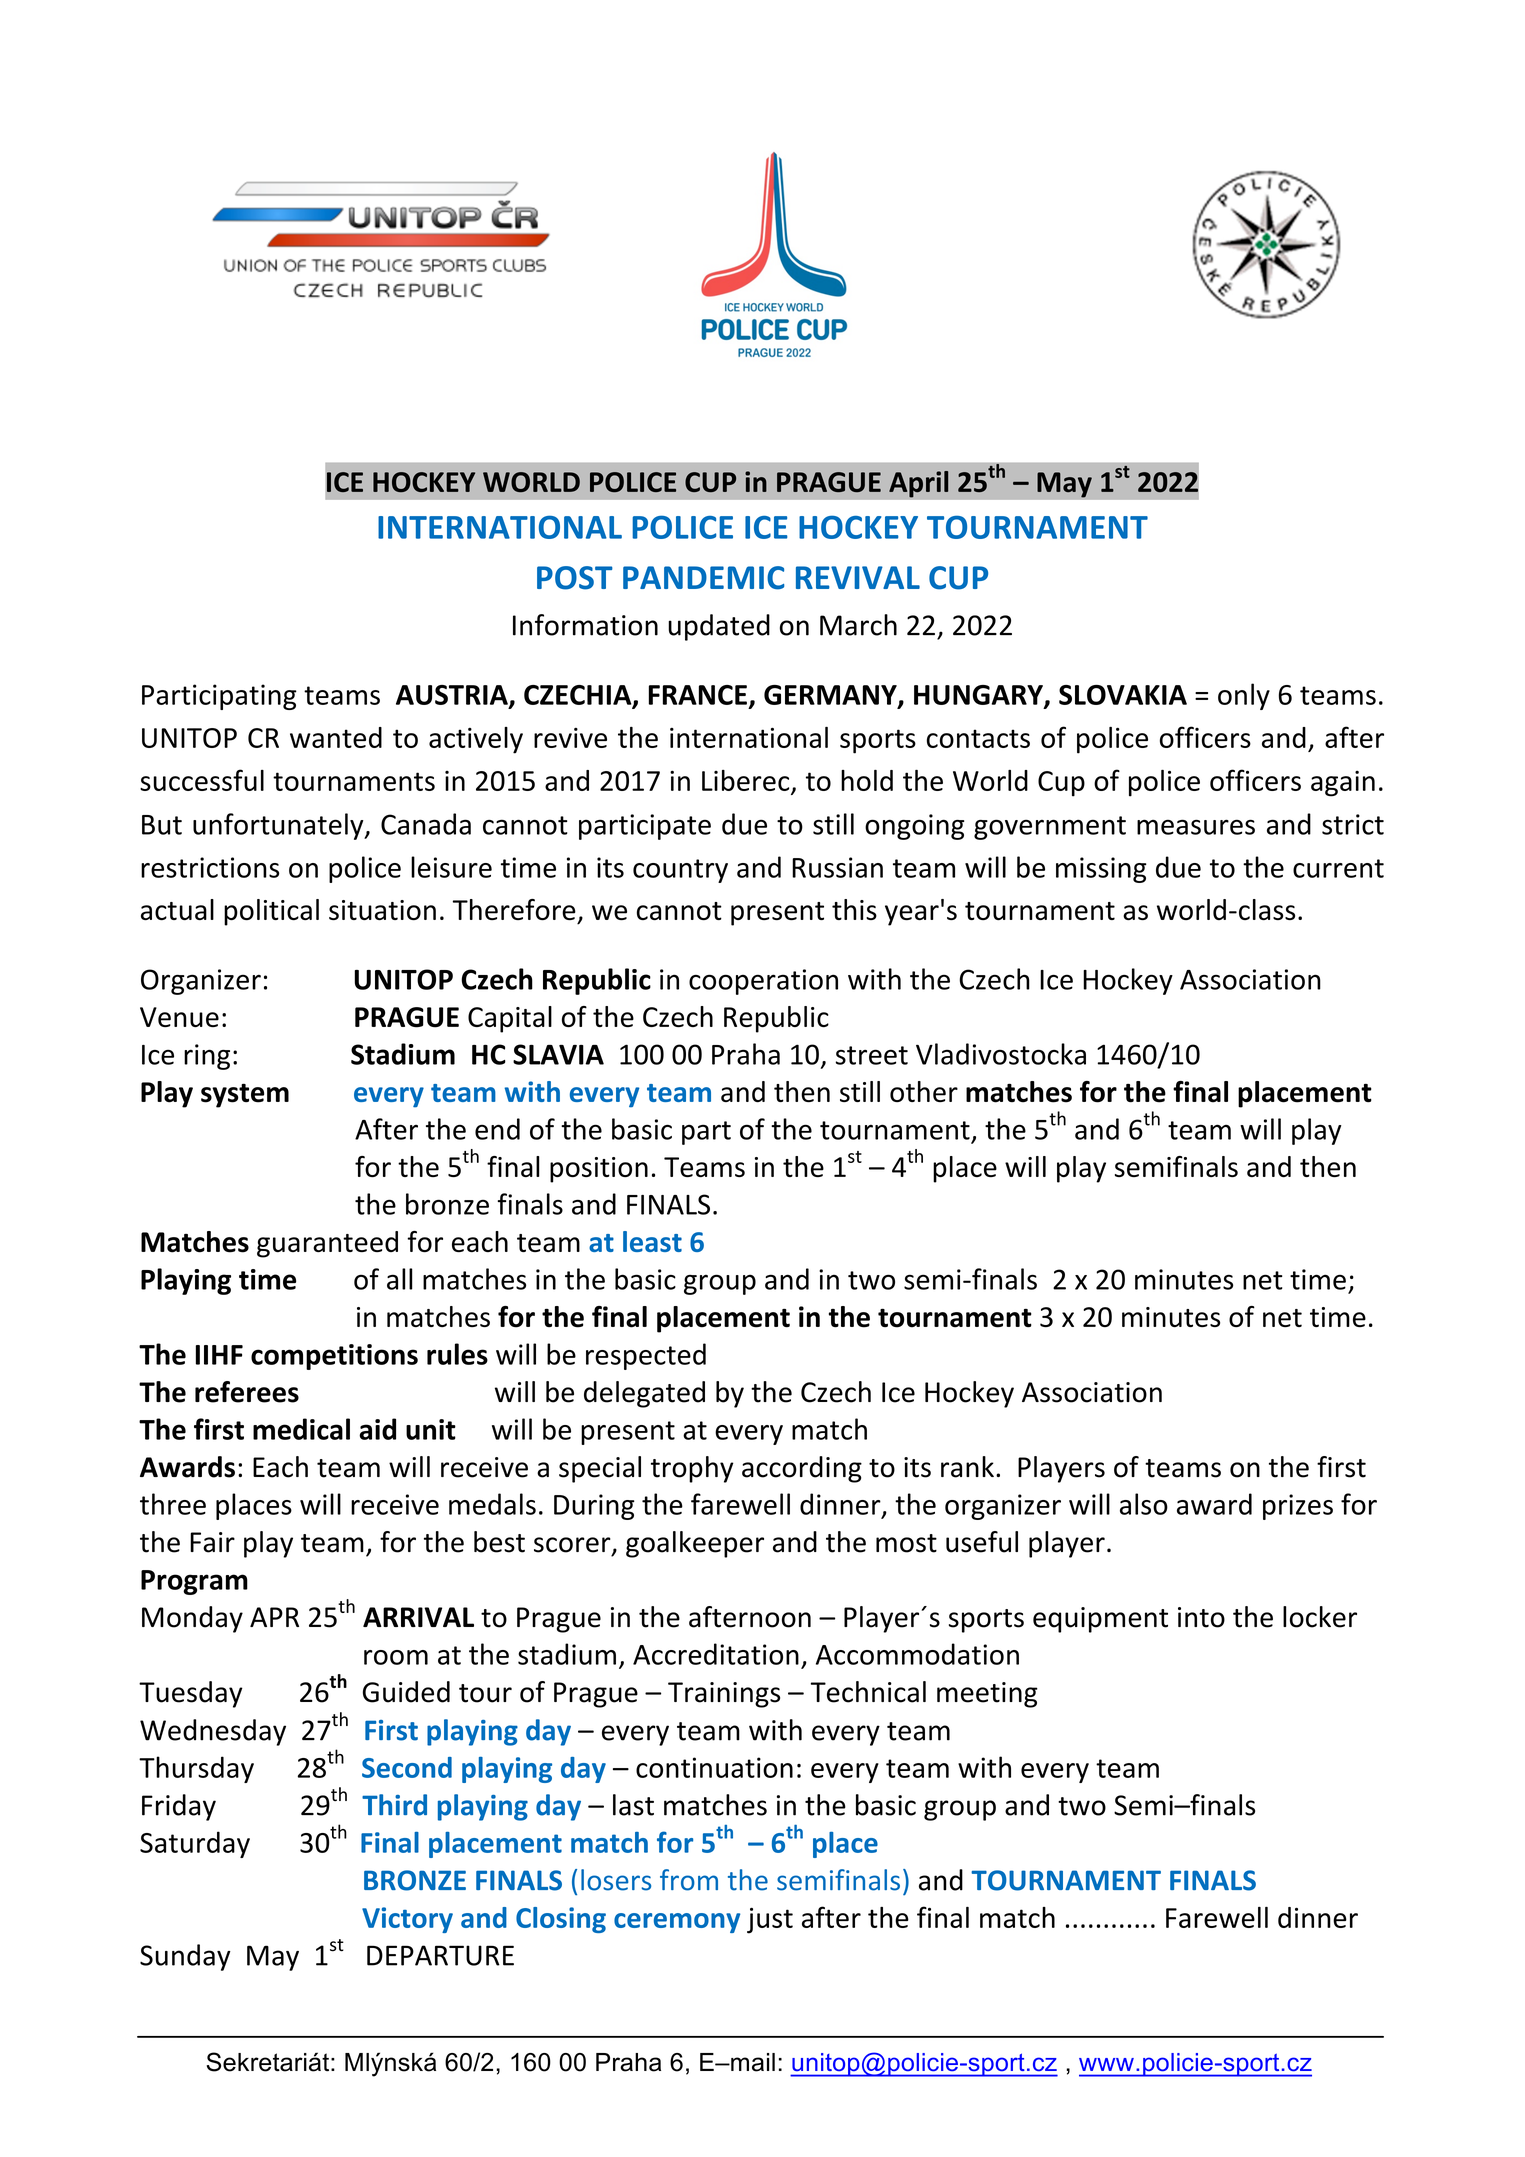  Describe the element at coordinates (770, 1920) in the screenshot. I see `just` at that location.
